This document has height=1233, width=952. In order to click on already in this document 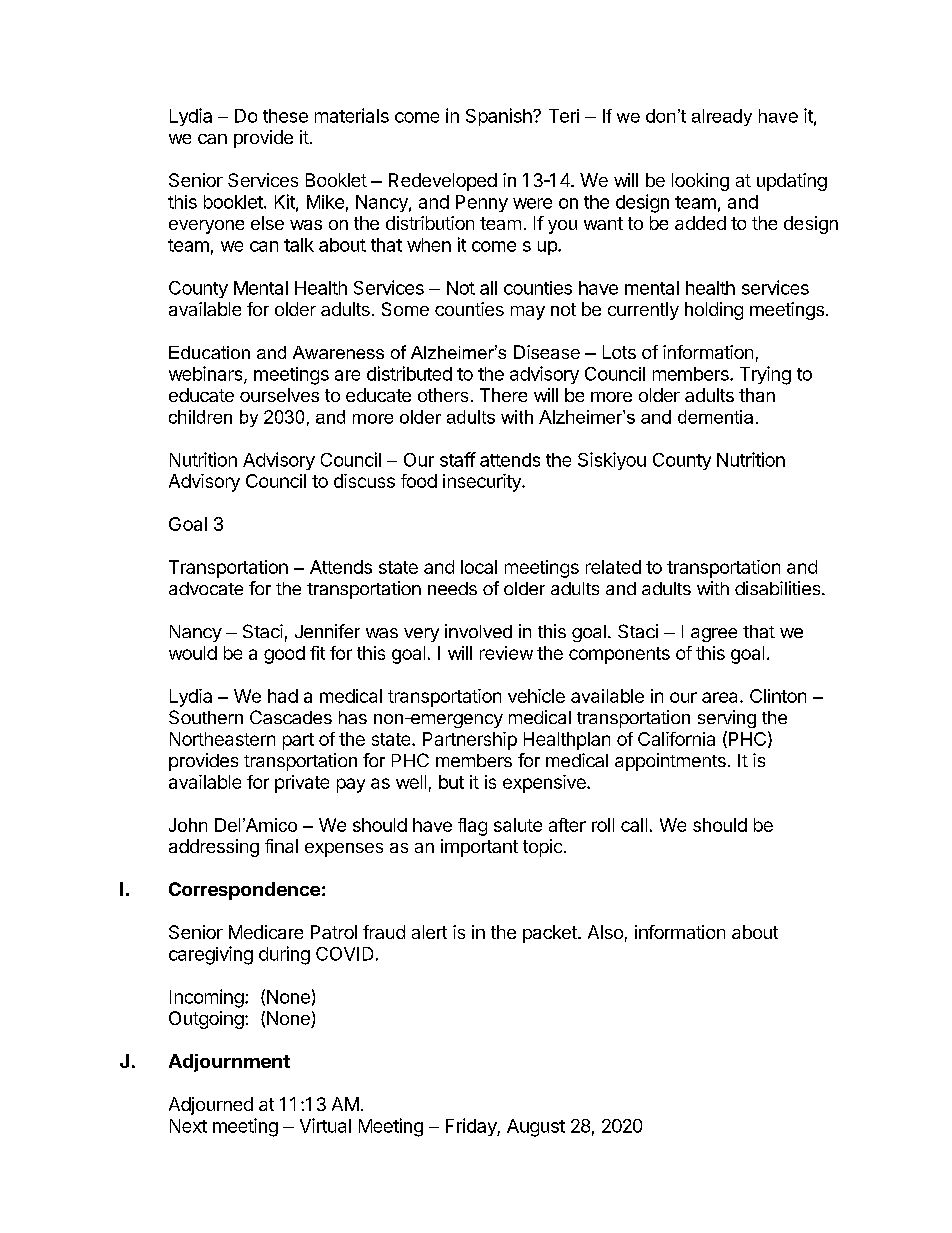, I will do `click(722, 117)`.
